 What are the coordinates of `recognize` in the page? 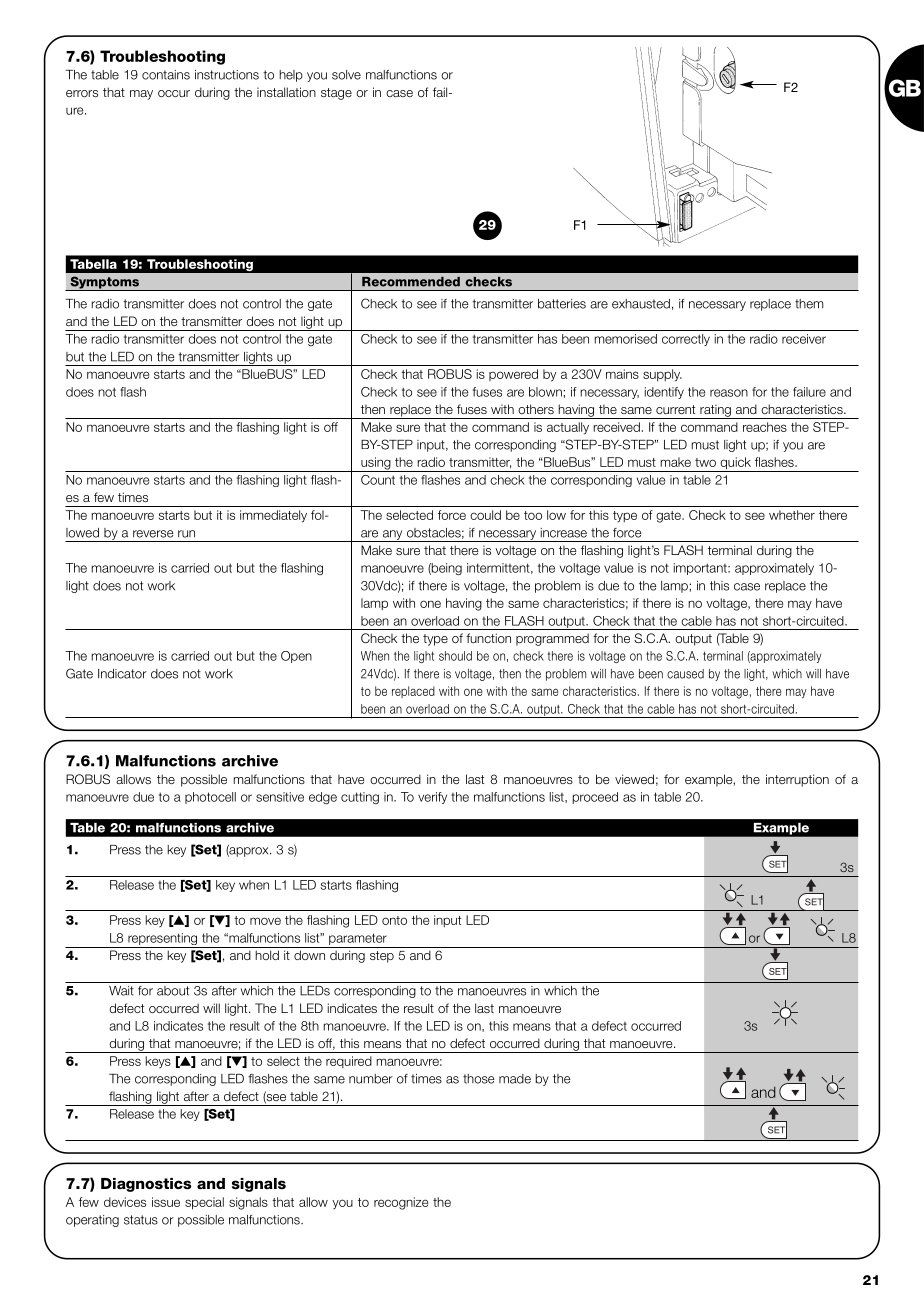 It's located at (401, 1203).
